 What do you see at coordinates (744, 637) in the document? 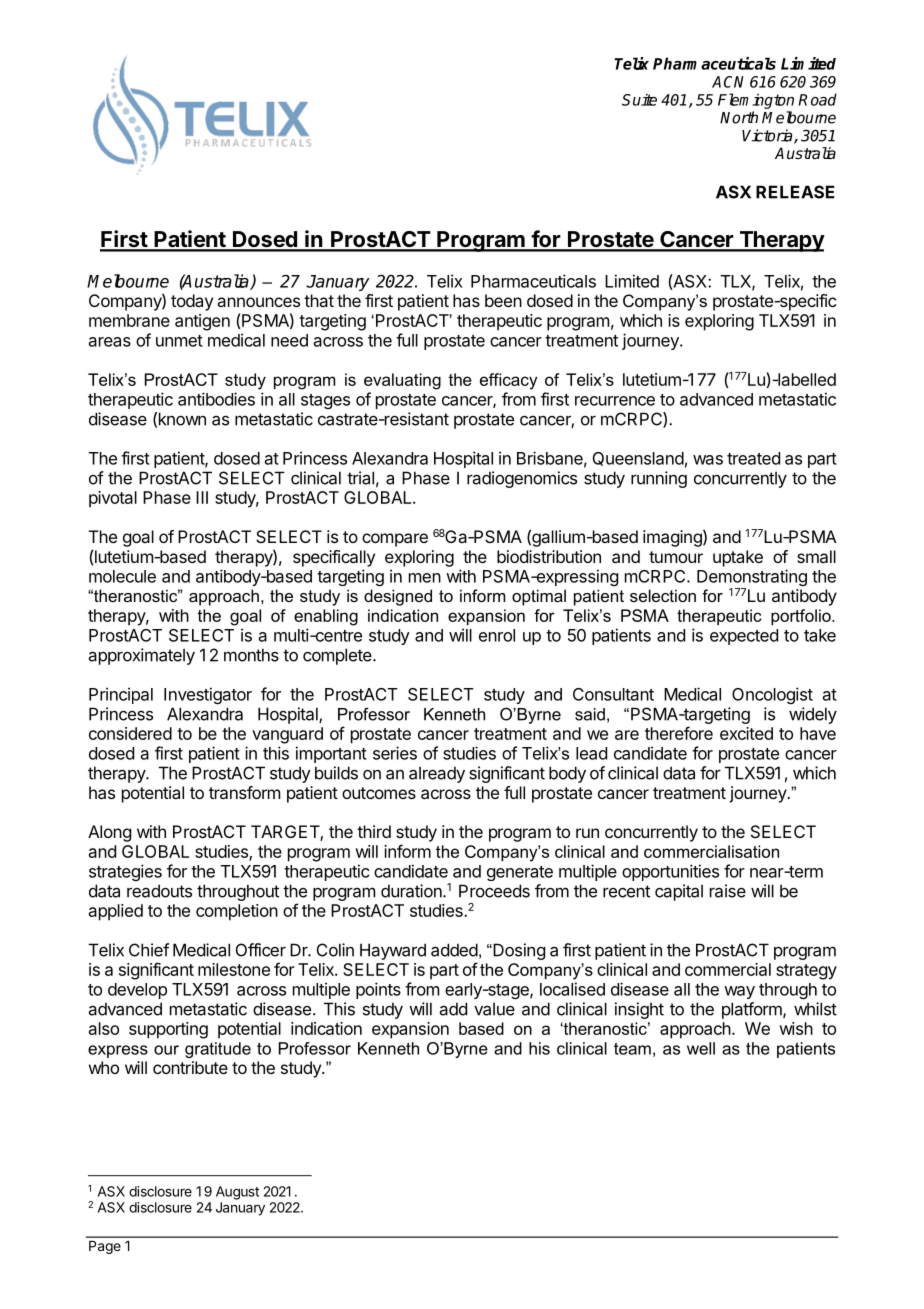
I see `expected` at bounding box center [744, 637].
